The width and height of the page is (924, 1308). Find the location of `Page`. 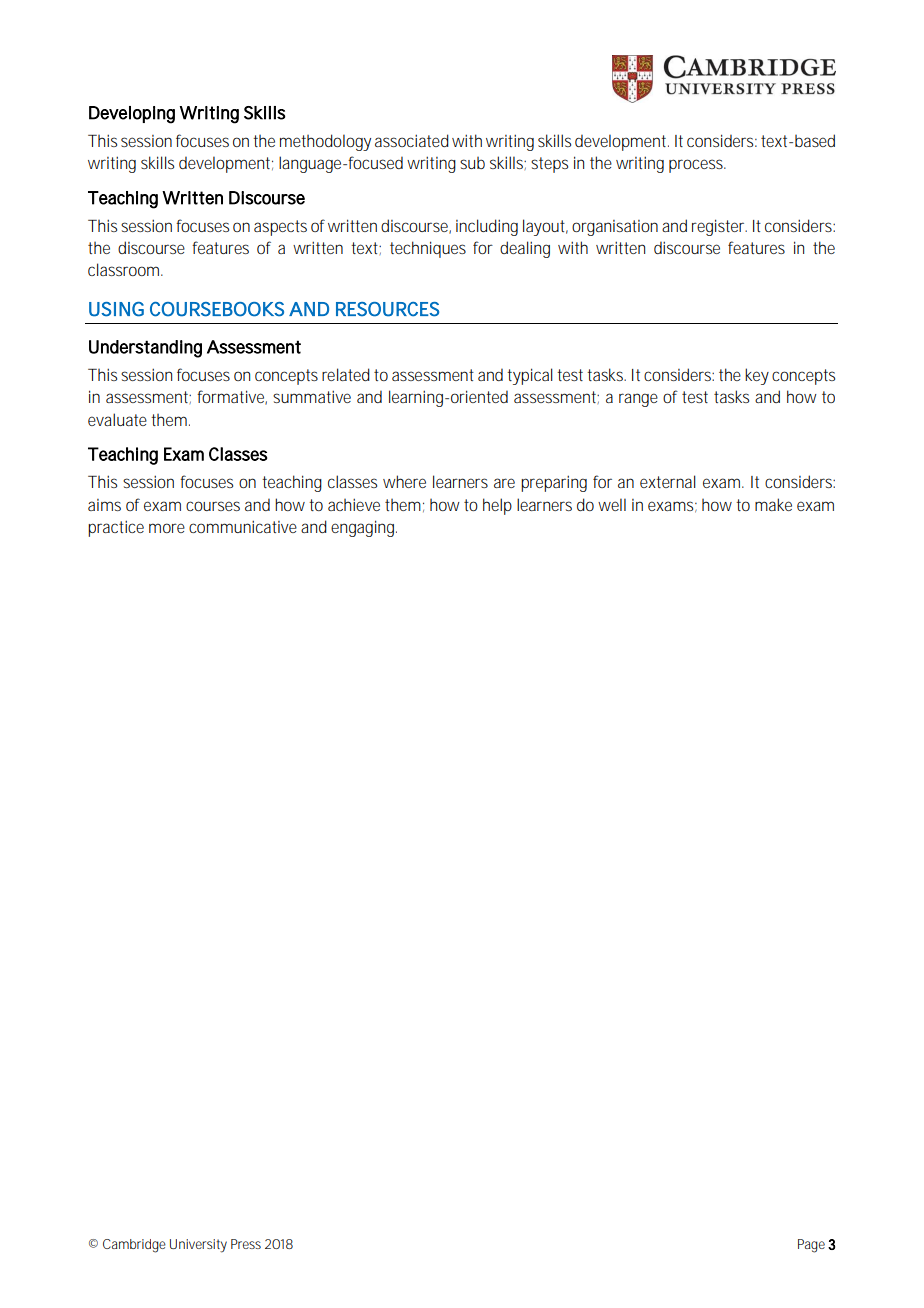

Page is located at coordinates (811, 1246).
